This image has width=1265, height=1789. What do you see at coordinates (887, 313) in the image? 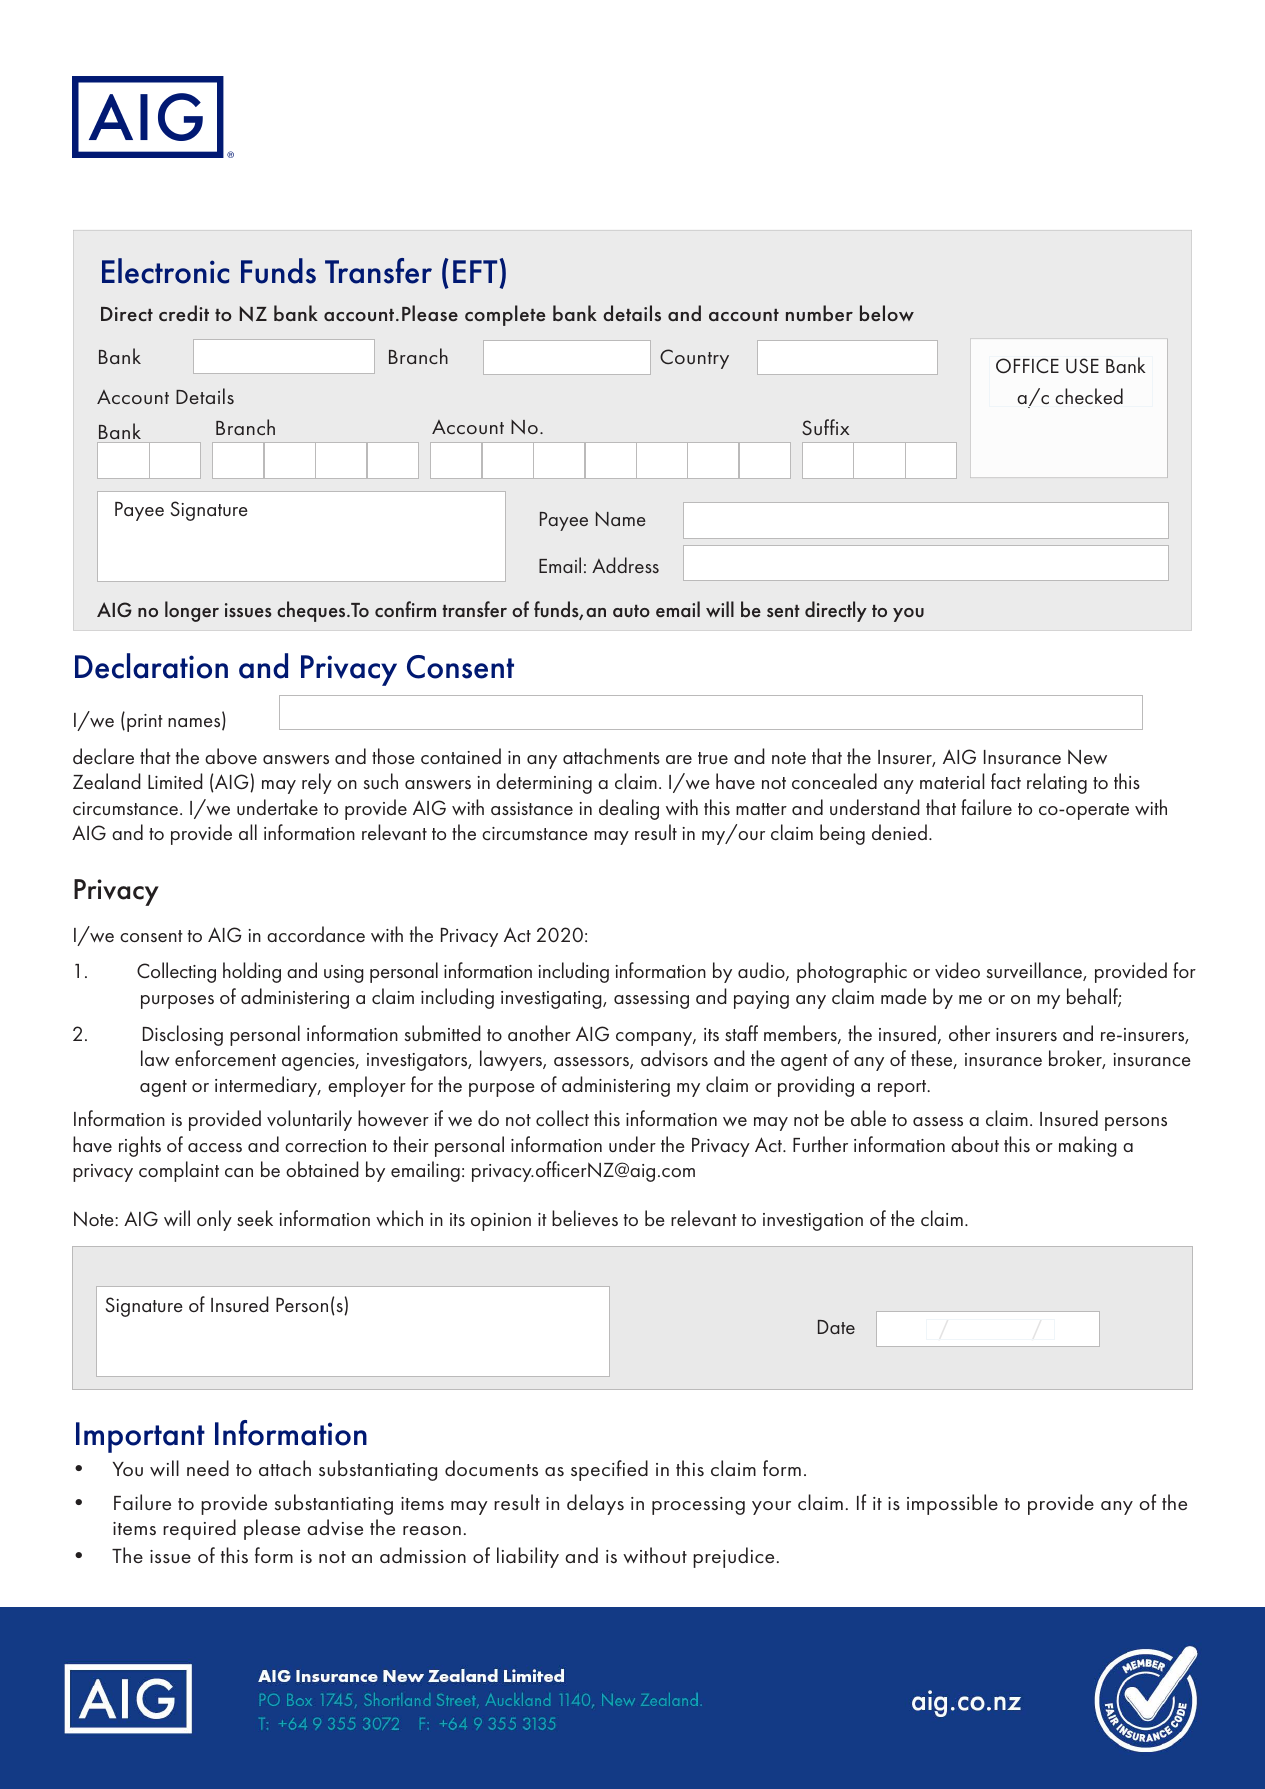
I see `below` at bounding box center [887, 313].
